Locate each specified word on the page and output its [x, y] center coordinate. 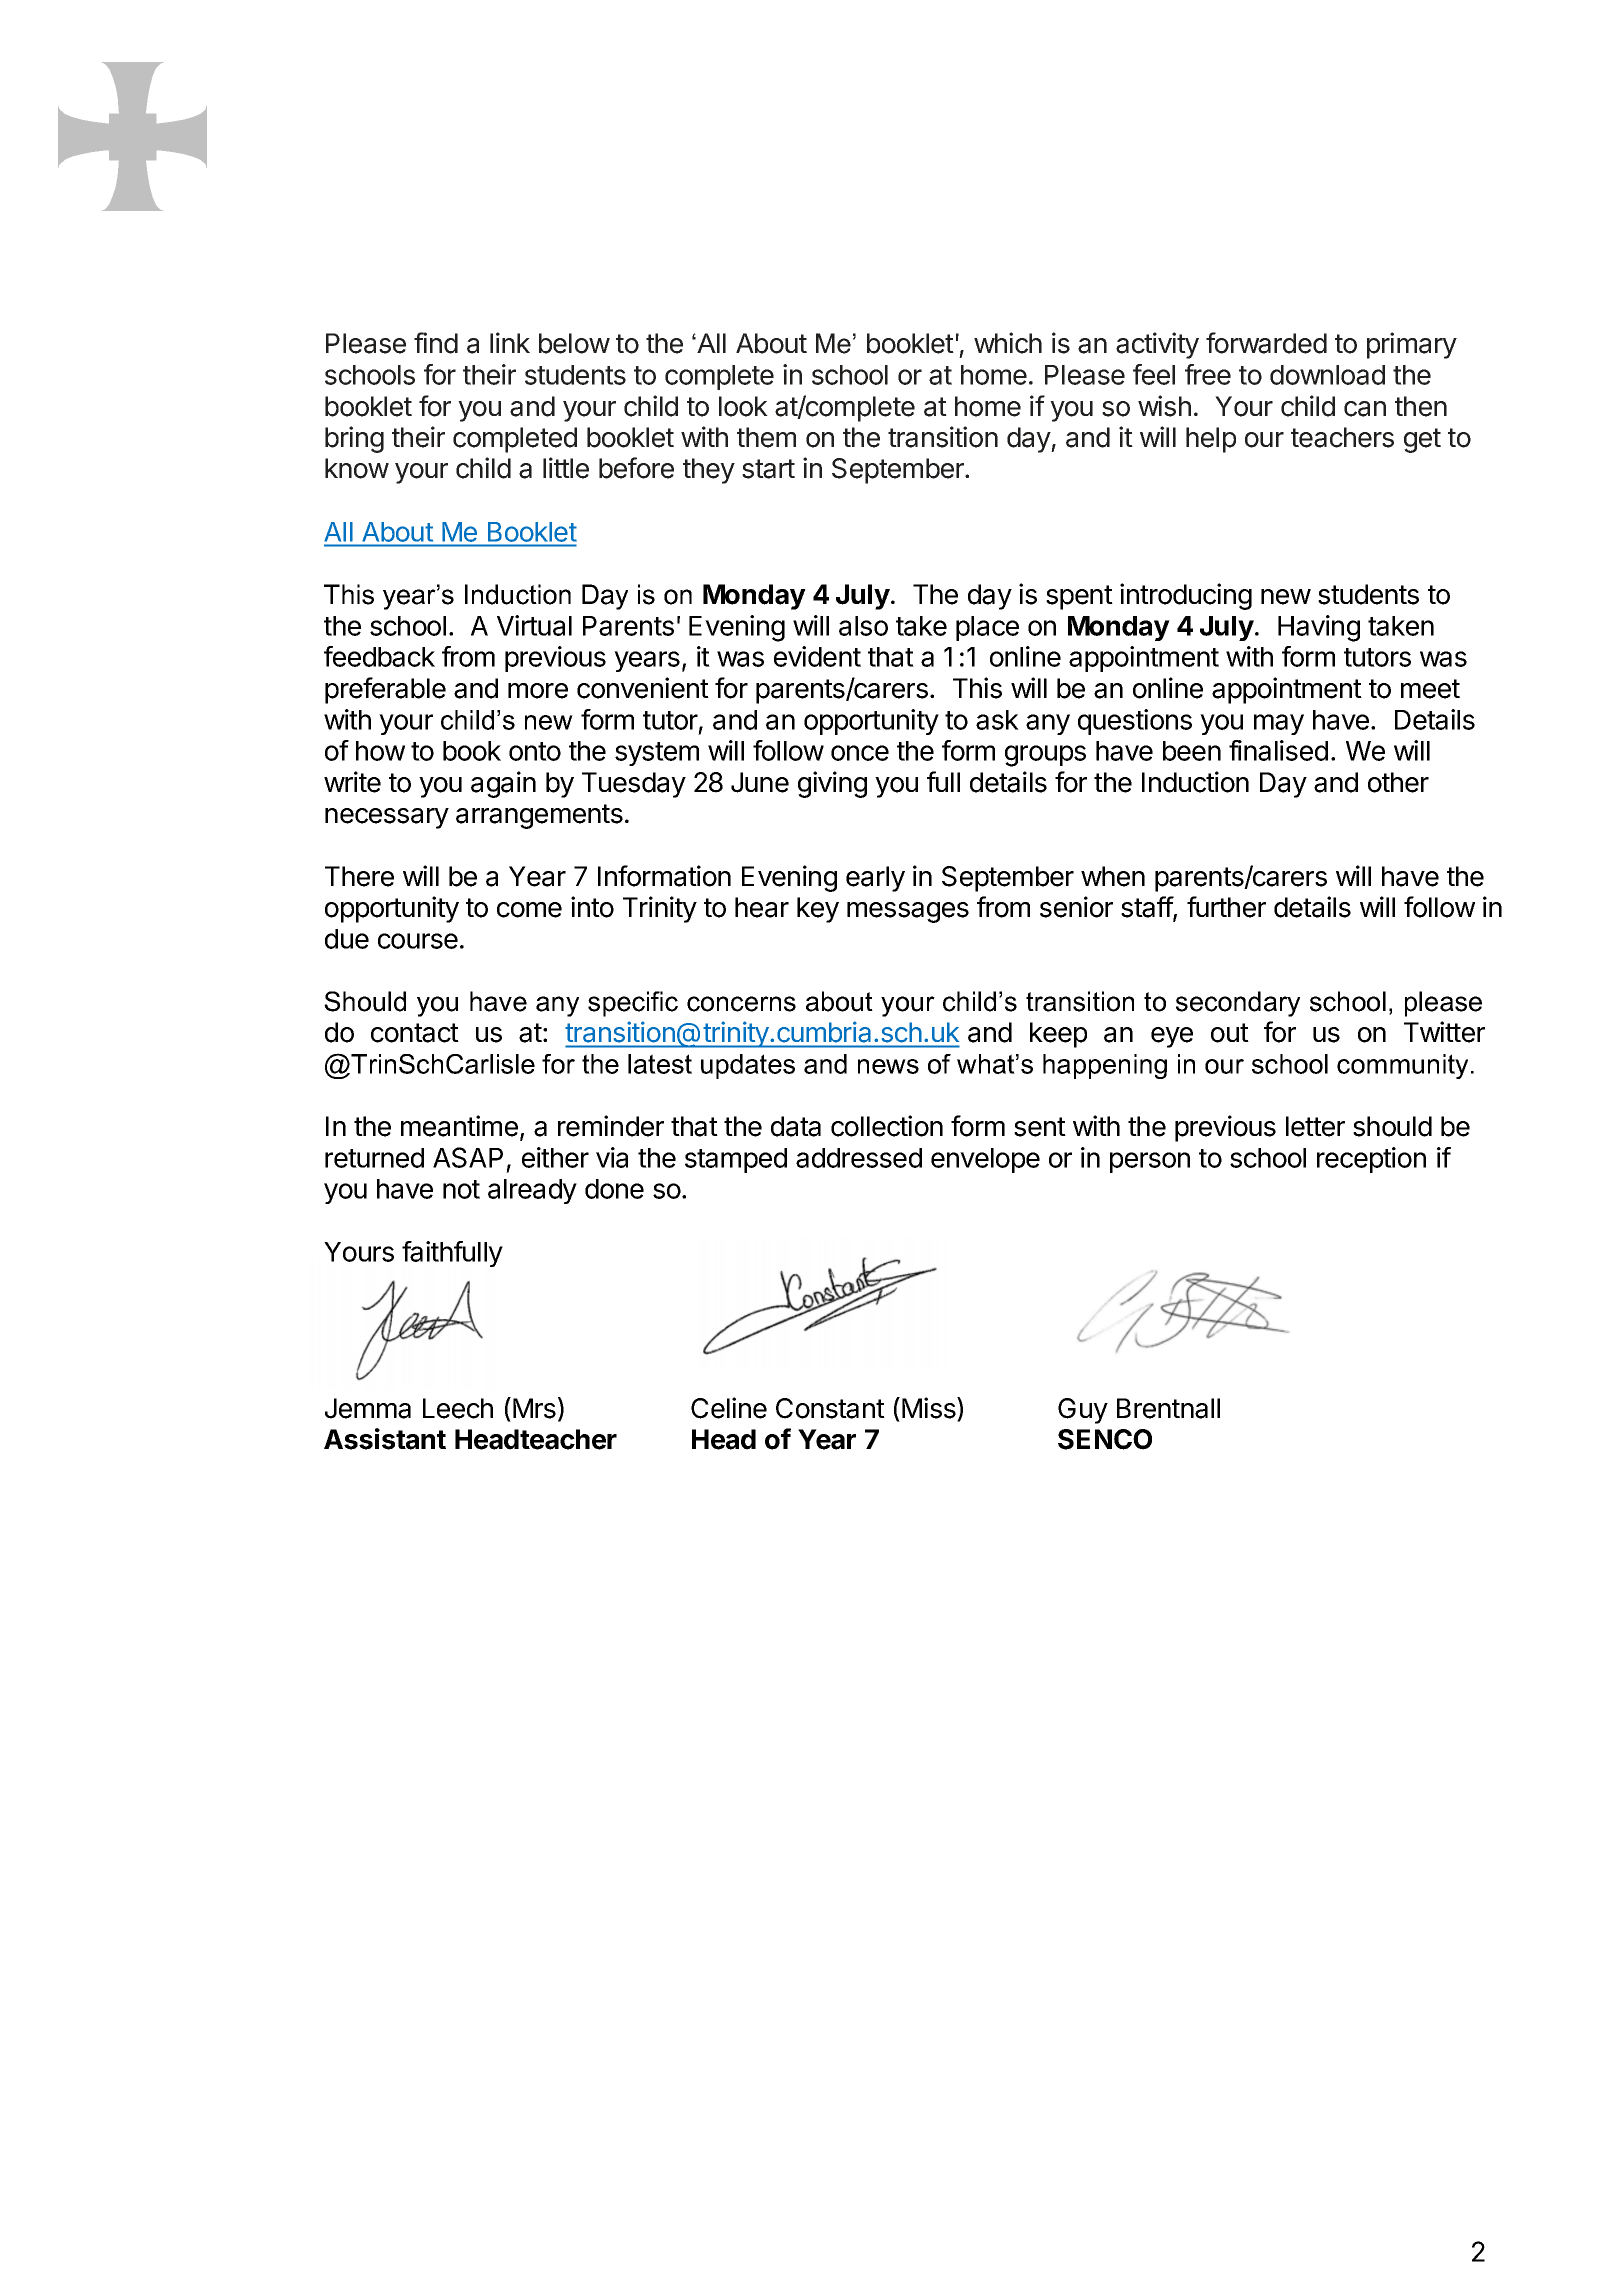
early [875, 879]
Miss [930, 1409]
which [1008, 343]
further [1226, 907]
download [1327, 375]
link [510, 342]
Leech [458, 1408]
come [529, 910]
